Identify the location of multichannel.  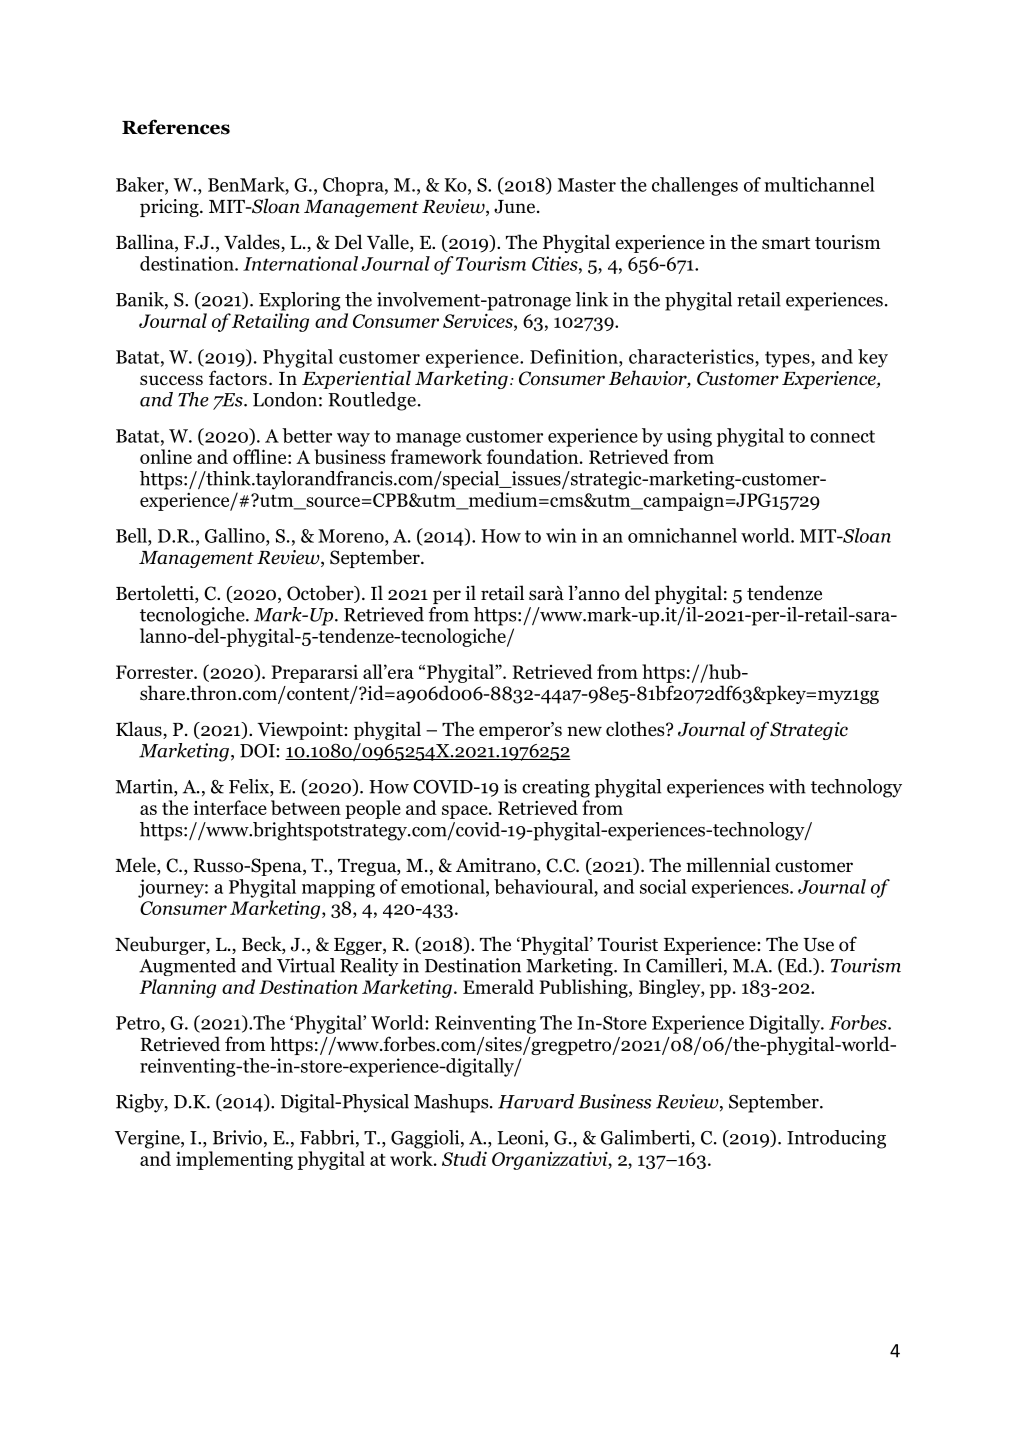
(819, 184).
